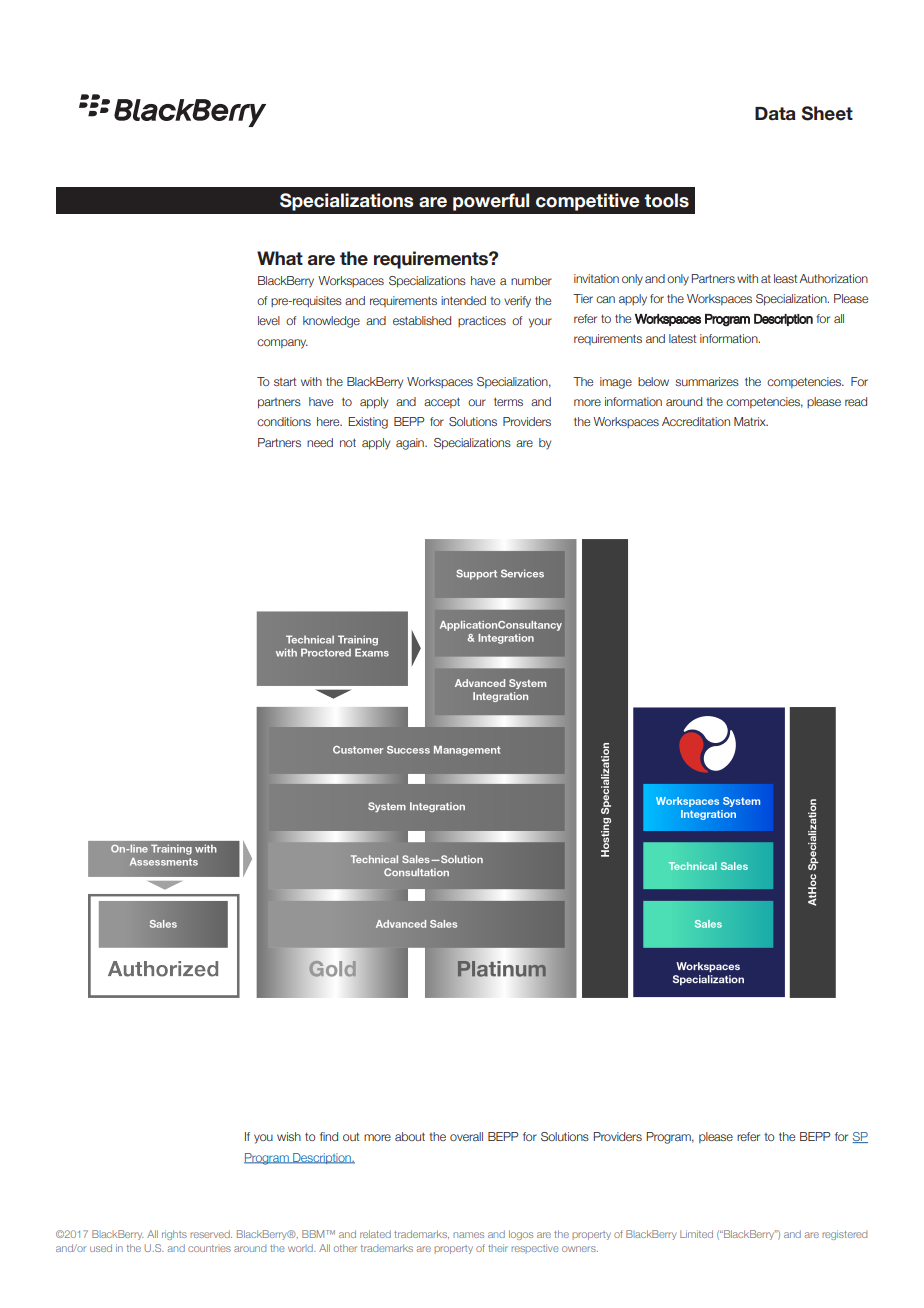 The width and height of the screenshot is (924, 1308). I want to click on conditions, so click(284, 421).
